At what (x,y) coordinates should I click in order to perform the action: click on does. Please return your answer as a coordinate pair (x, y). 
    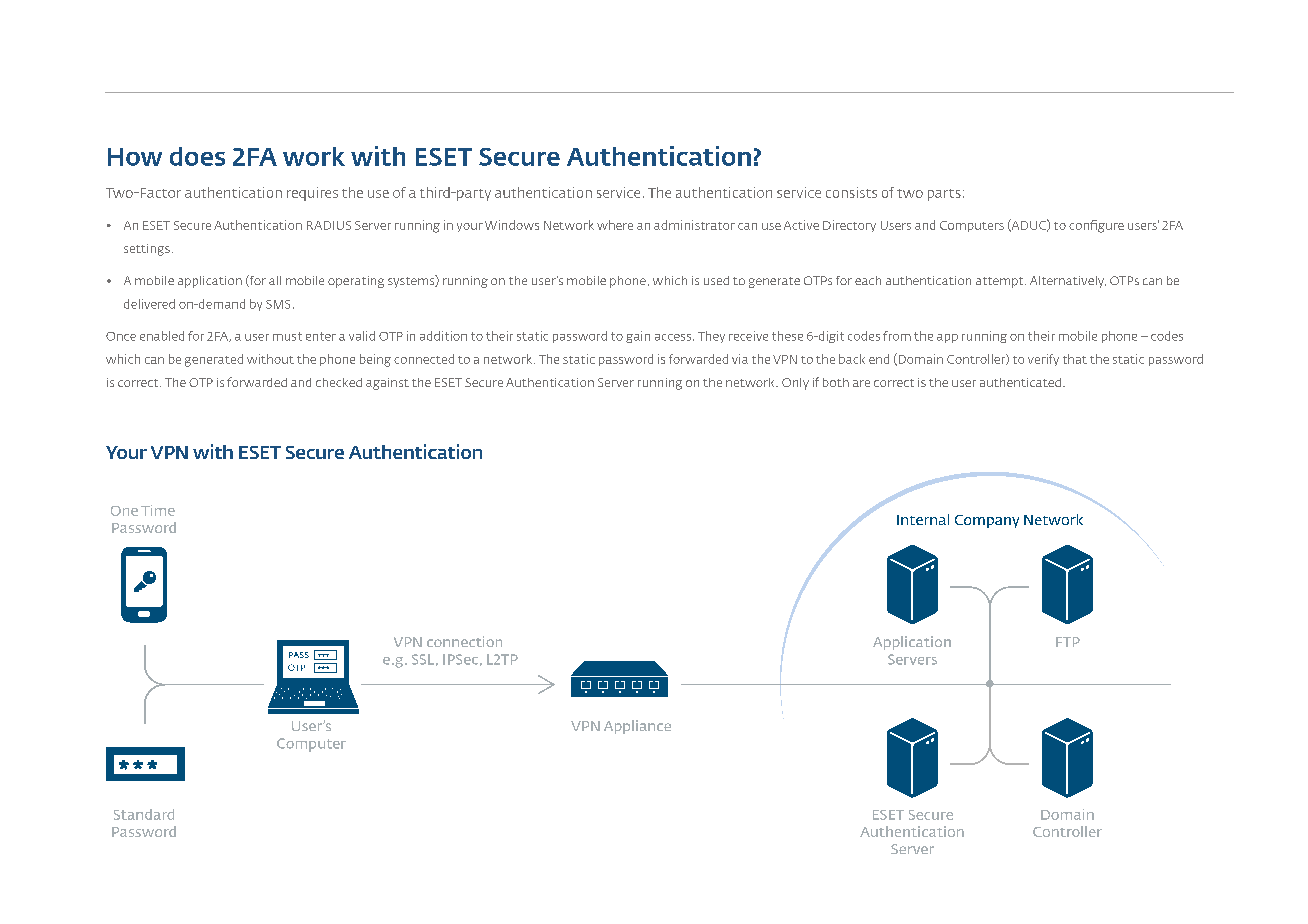
    Looking at the image, I should click on (197, 156).
